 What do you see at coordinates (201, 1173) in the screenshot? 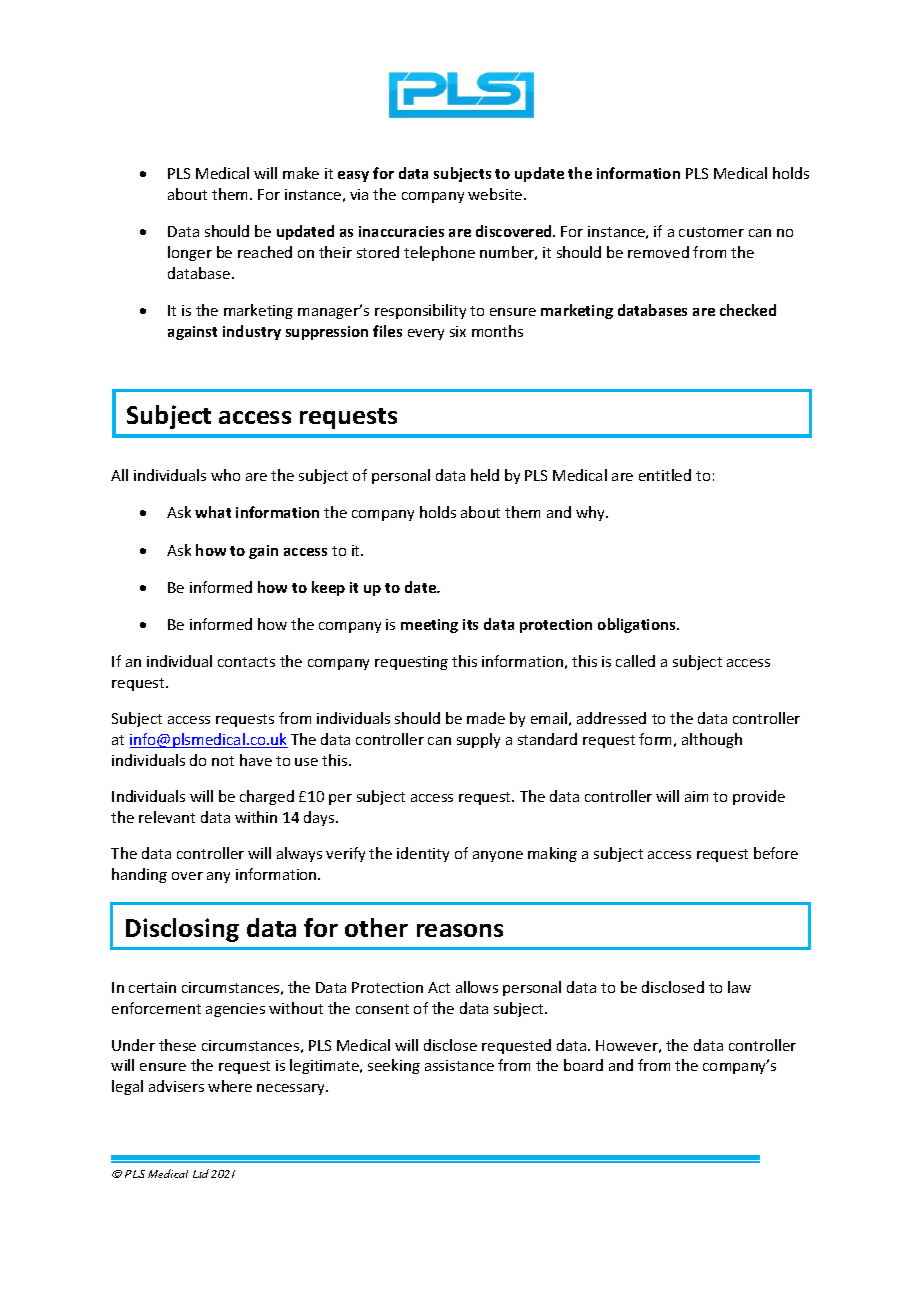
I see `Ltd` at bounding box center [201, 1173].
